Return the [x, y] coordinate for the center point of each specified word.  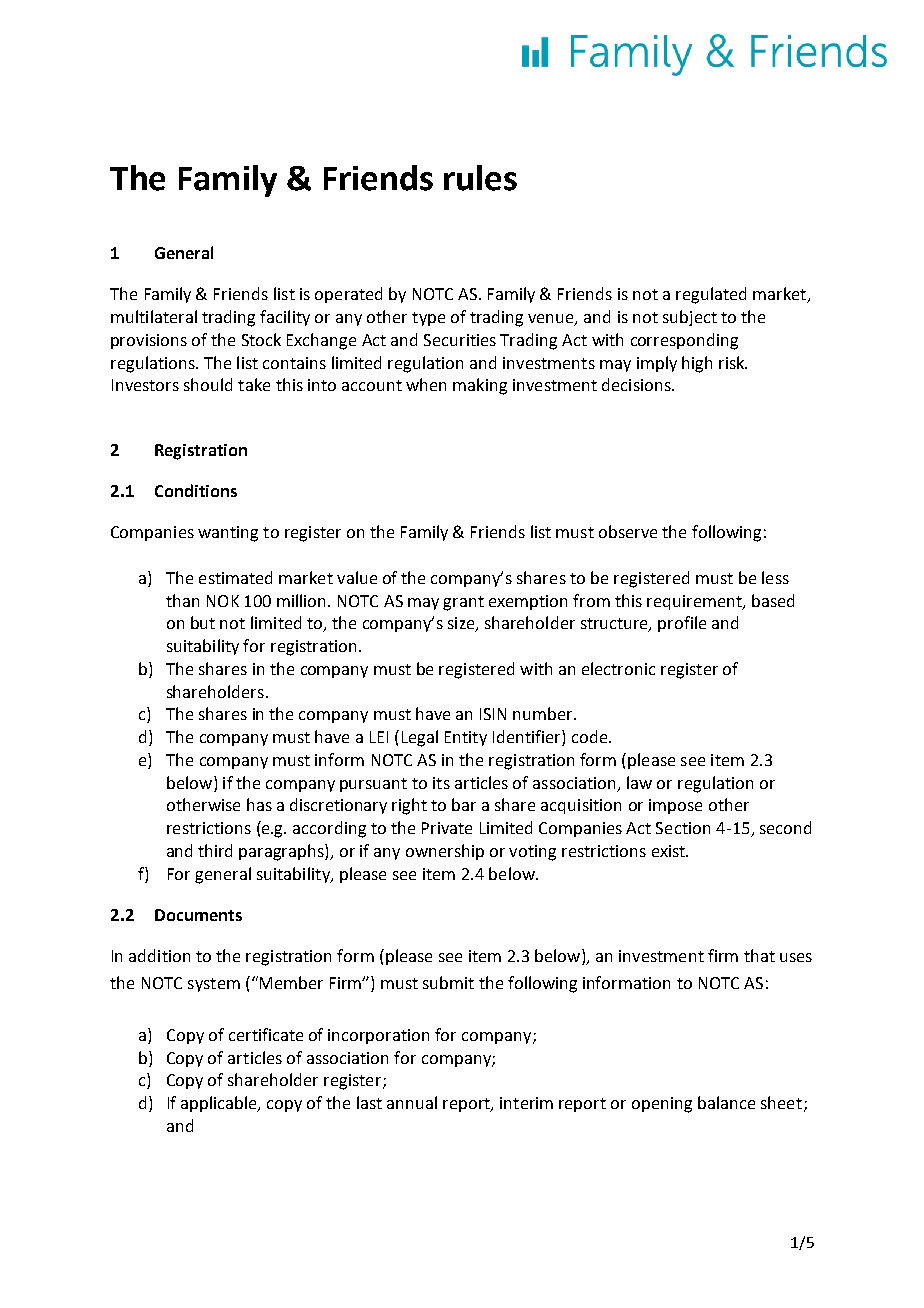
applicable [220, 1104]
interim [526, 1103]
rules [480, 178]
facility [285, 318]
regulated [711, 295]
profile [682, 624]
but [203, 622]
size [462, 624]
